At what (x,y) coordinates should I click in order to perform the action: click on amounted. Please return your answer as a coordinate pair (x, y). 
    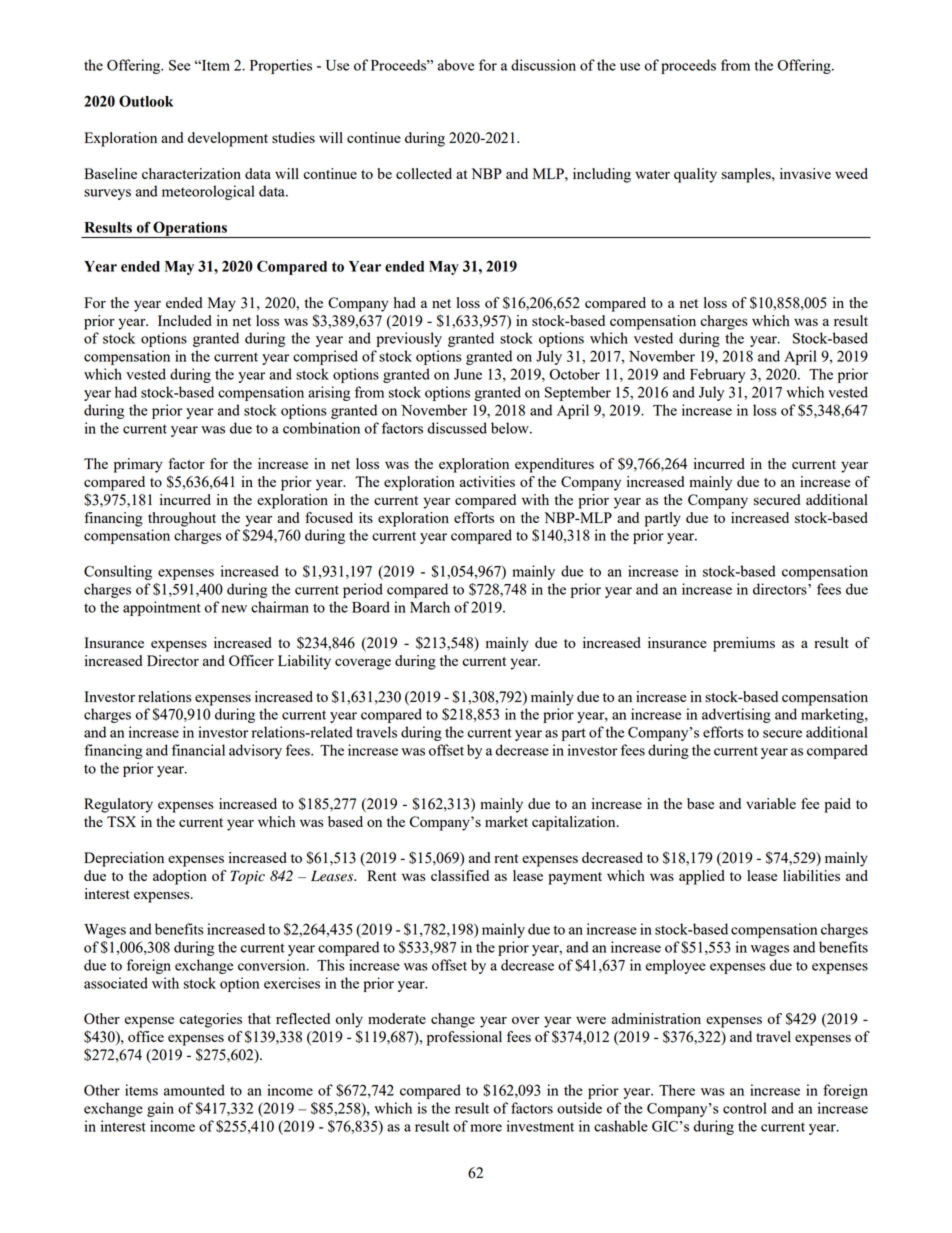
    Looking at the image, I should click on (194, 1090).
